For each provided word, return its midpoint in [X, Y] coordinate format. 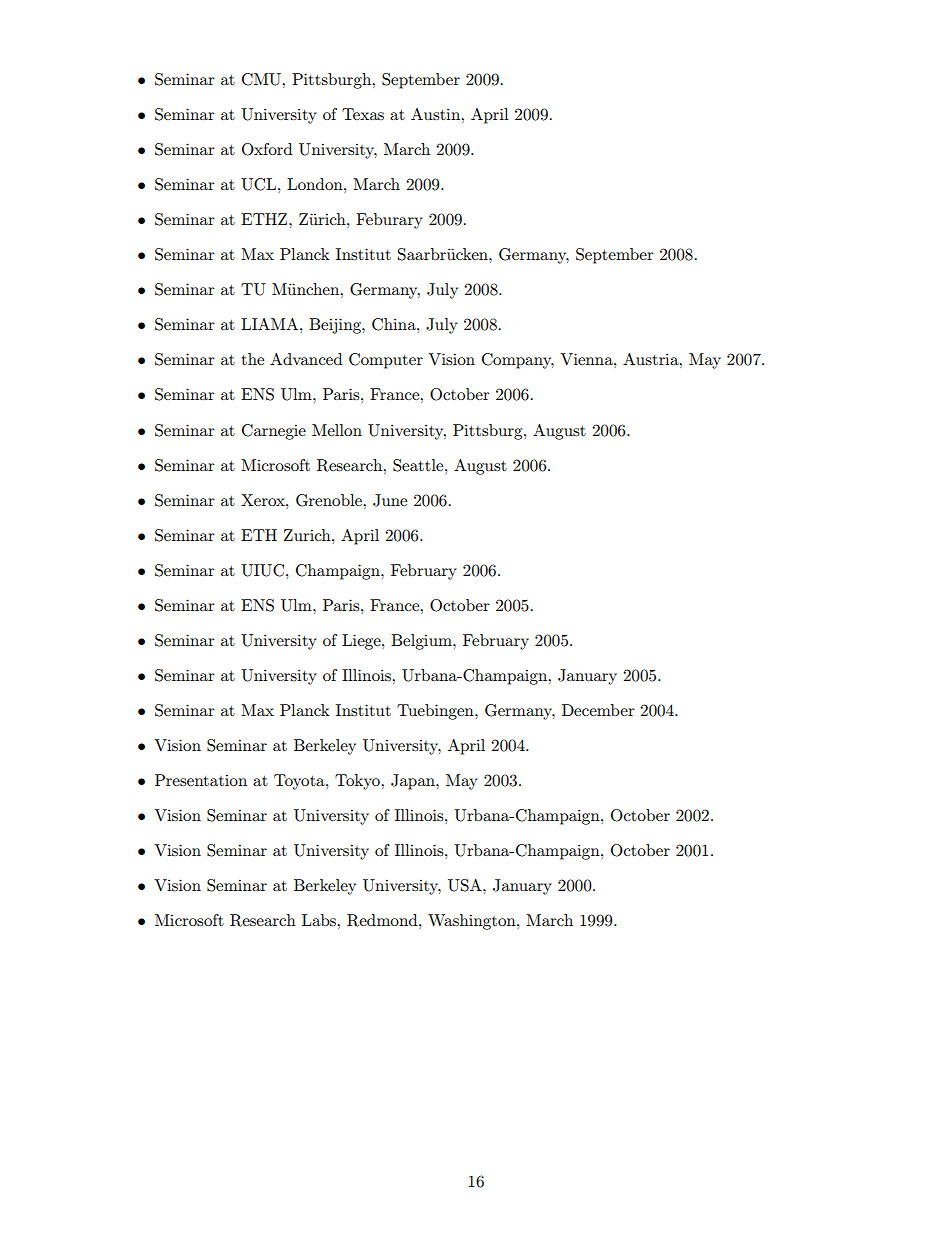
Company [518, 361]
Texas [363, 114]
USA [466, 885]
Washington [473, 922]
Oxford [267, 149]
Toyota [300, 782]
